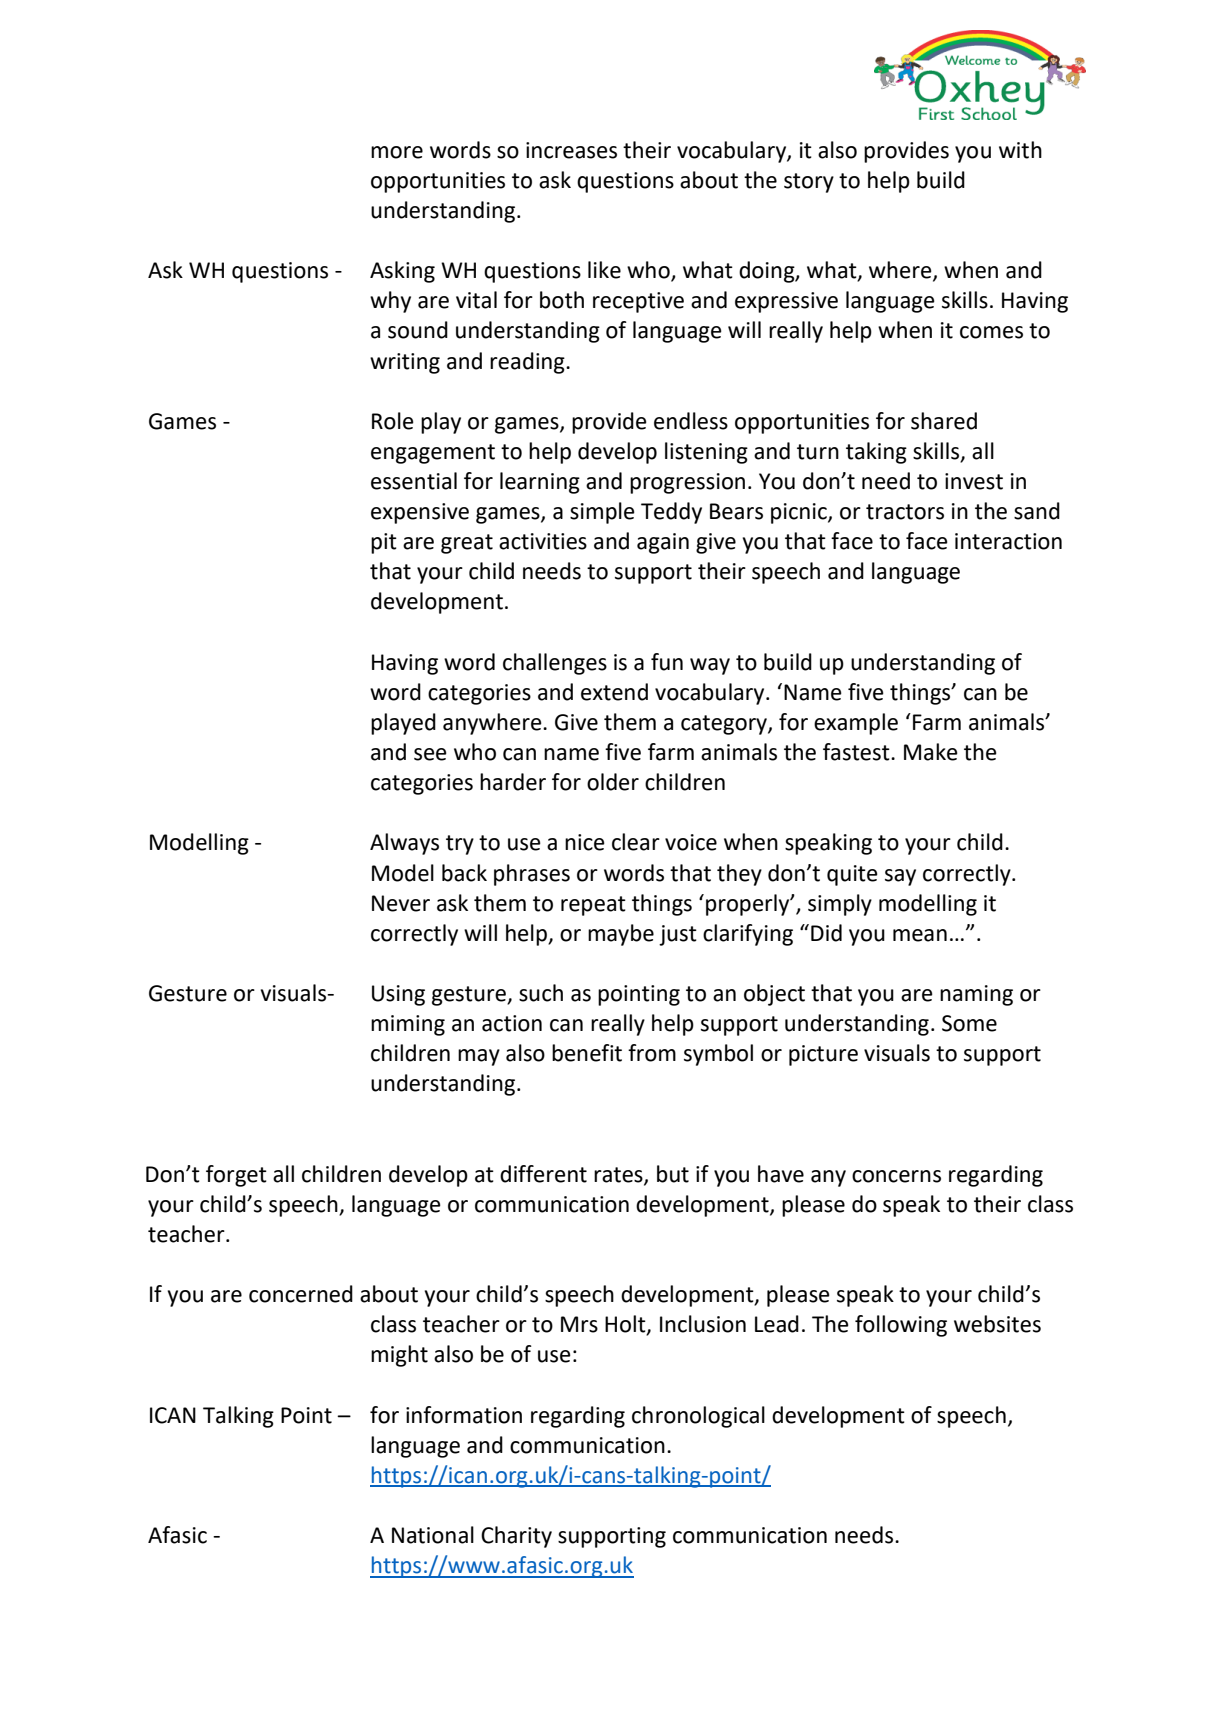 The width and height of the screenshot is (1223, 1731). Describe the element at coordinates (433, 1535) in the screenshot. I see `National` at that location.
